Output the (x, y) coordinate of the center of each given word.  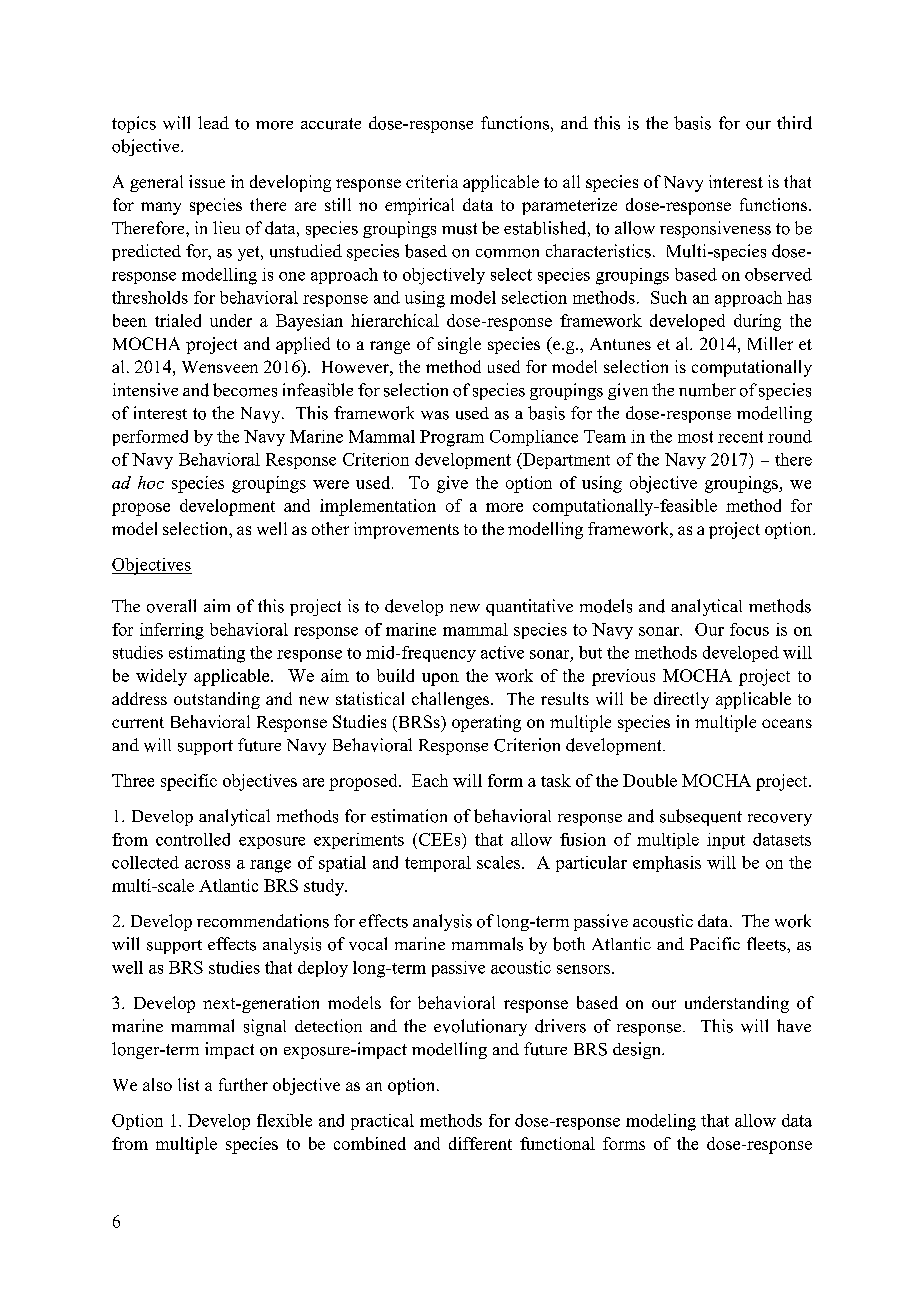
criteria (432, 181)
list (188, 1084)
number (707, 390)
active (502, 652)
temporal (438, 864)
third (794, 123)
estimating (207, 654)
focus (749, 629)
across (207, 864)
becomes (245, 390)
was (435, 415)
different (480, 1143)
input (726, 841)
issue (207, 181)
